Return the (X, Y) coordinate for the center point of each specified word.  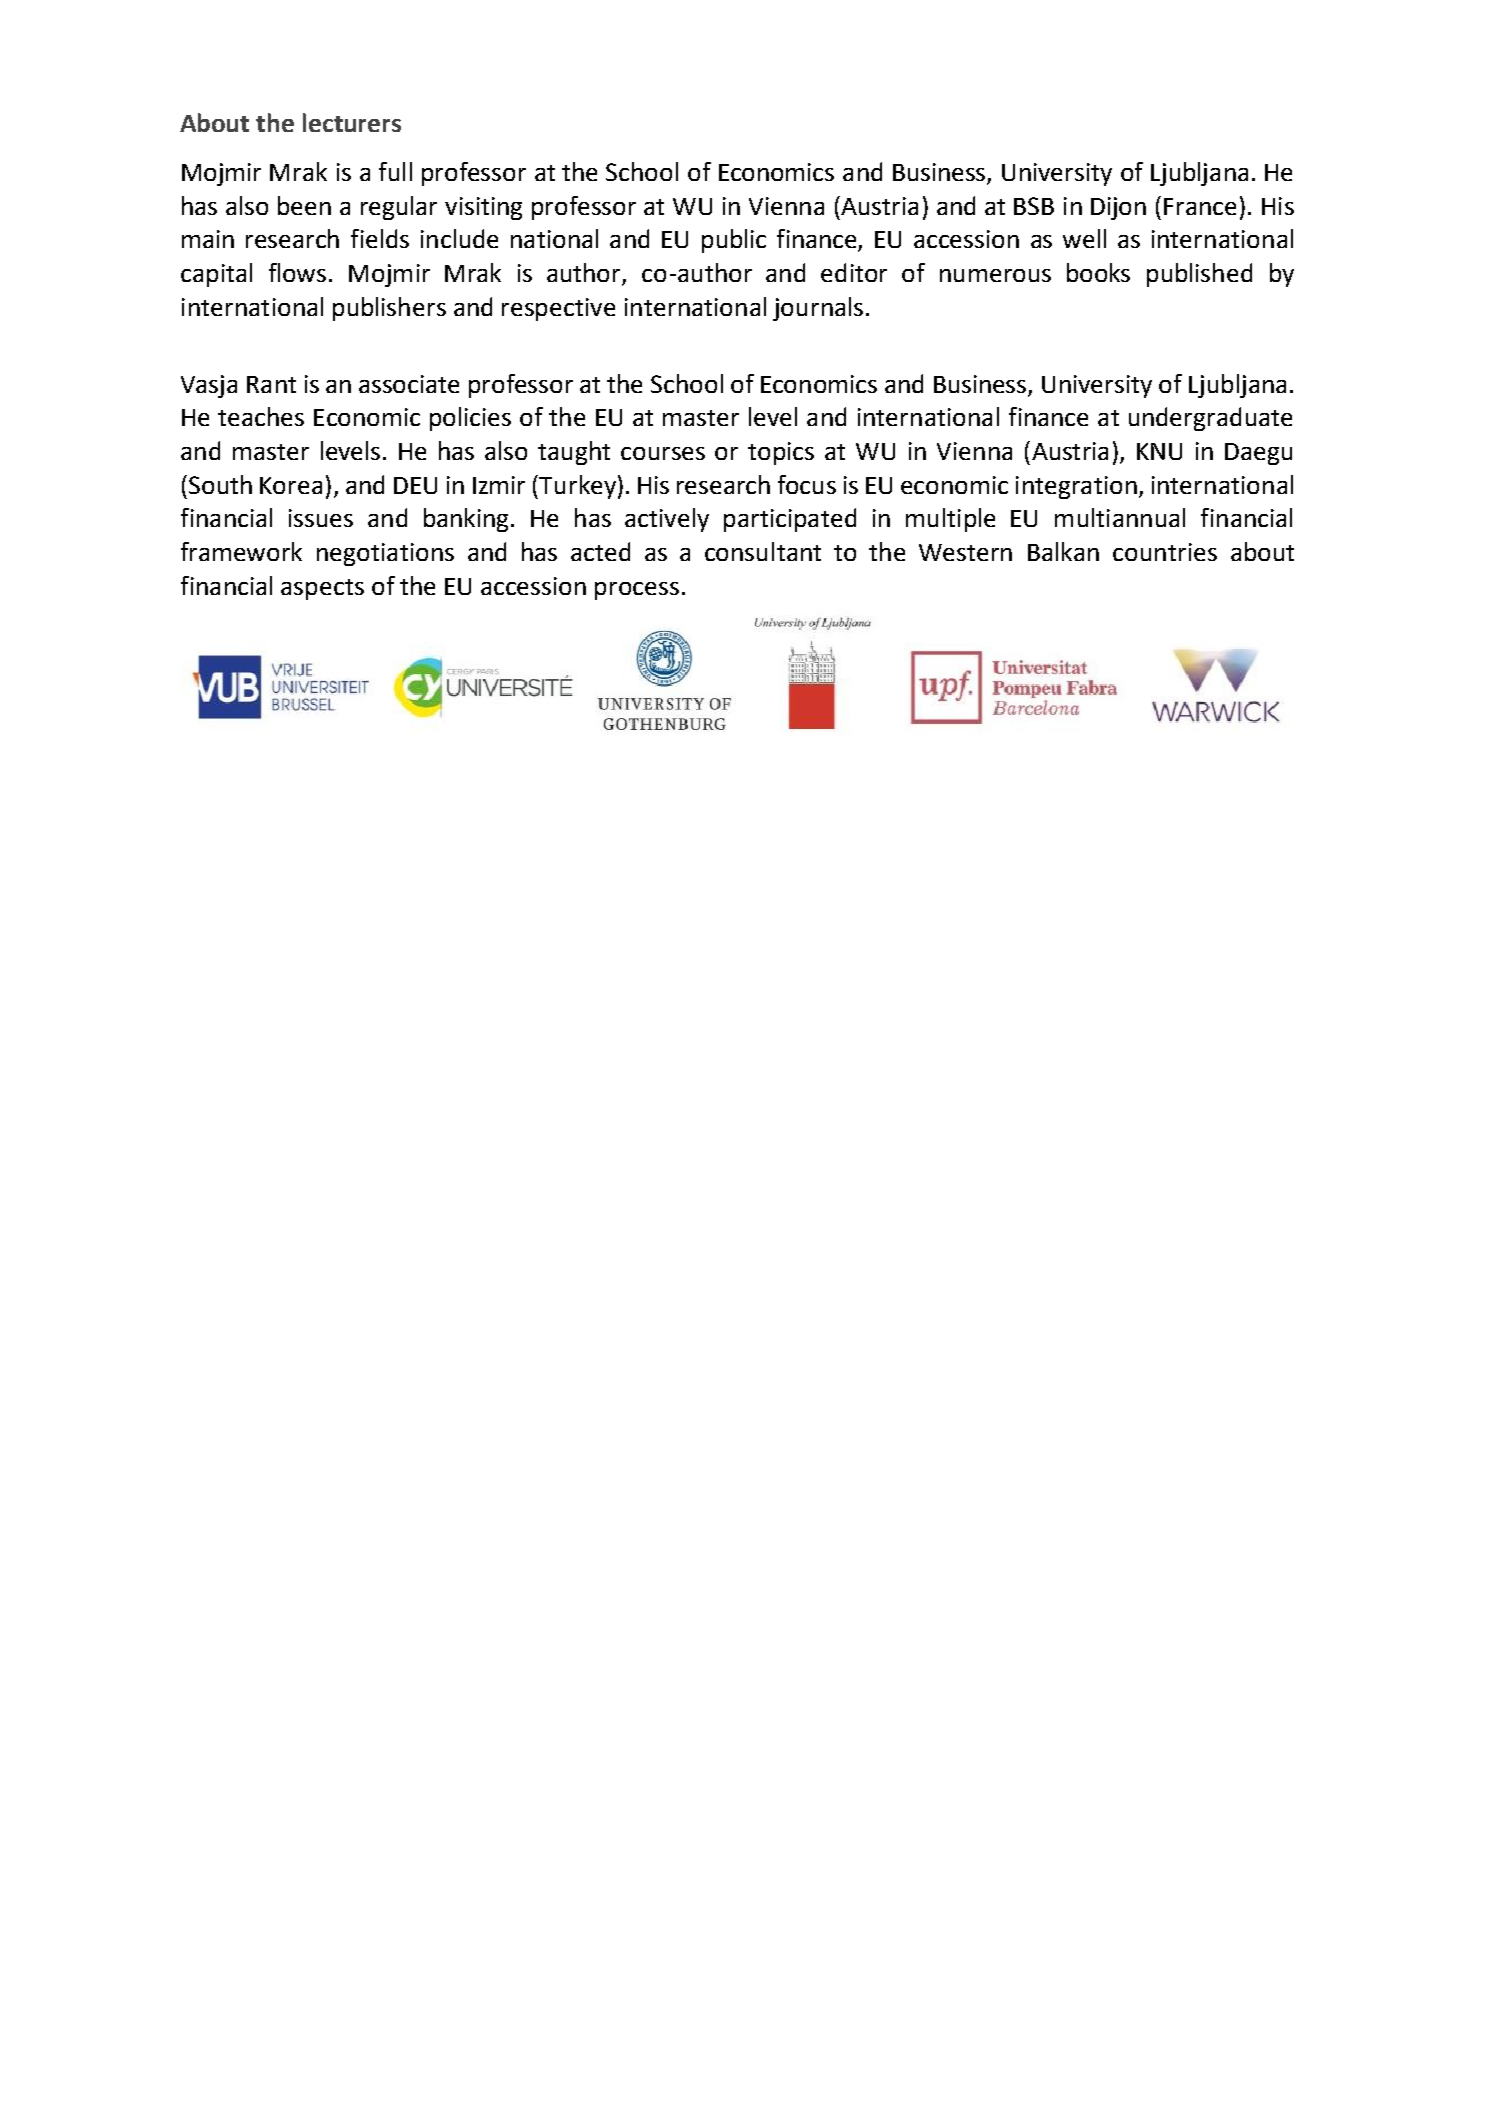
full (395, 171)
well (1084, 238)
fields (380, 238)
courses (663, 453)
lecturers (352, 122)
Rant (271, 384)
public (734, 241)
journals (818, 309)
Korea (291, 485)
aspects (322, 589)
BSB (1034, 206)
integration (1076, 487)
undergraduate (1210, 419)
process (637, 591)
